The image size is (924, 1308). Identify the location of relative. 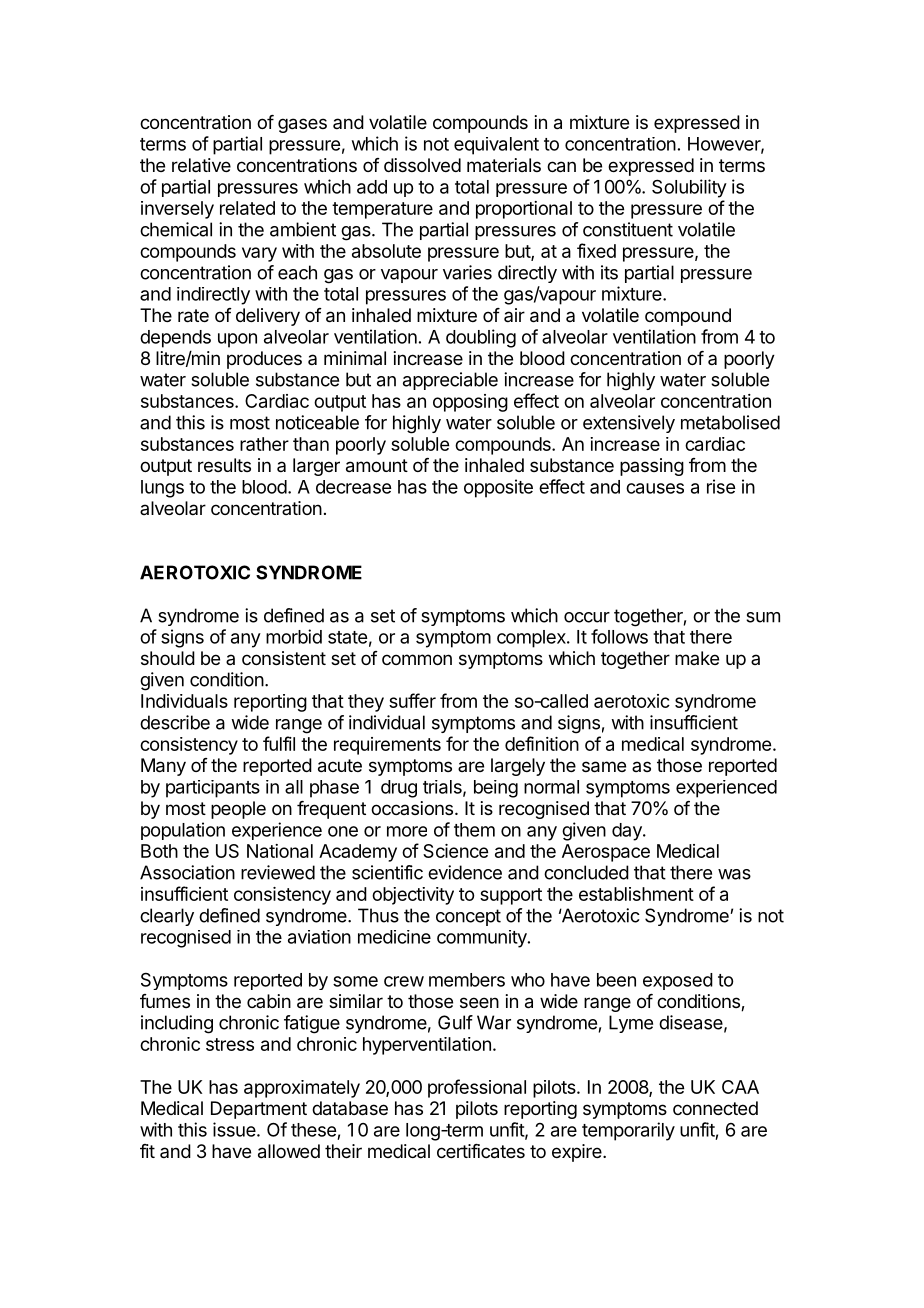
(201, 165).
